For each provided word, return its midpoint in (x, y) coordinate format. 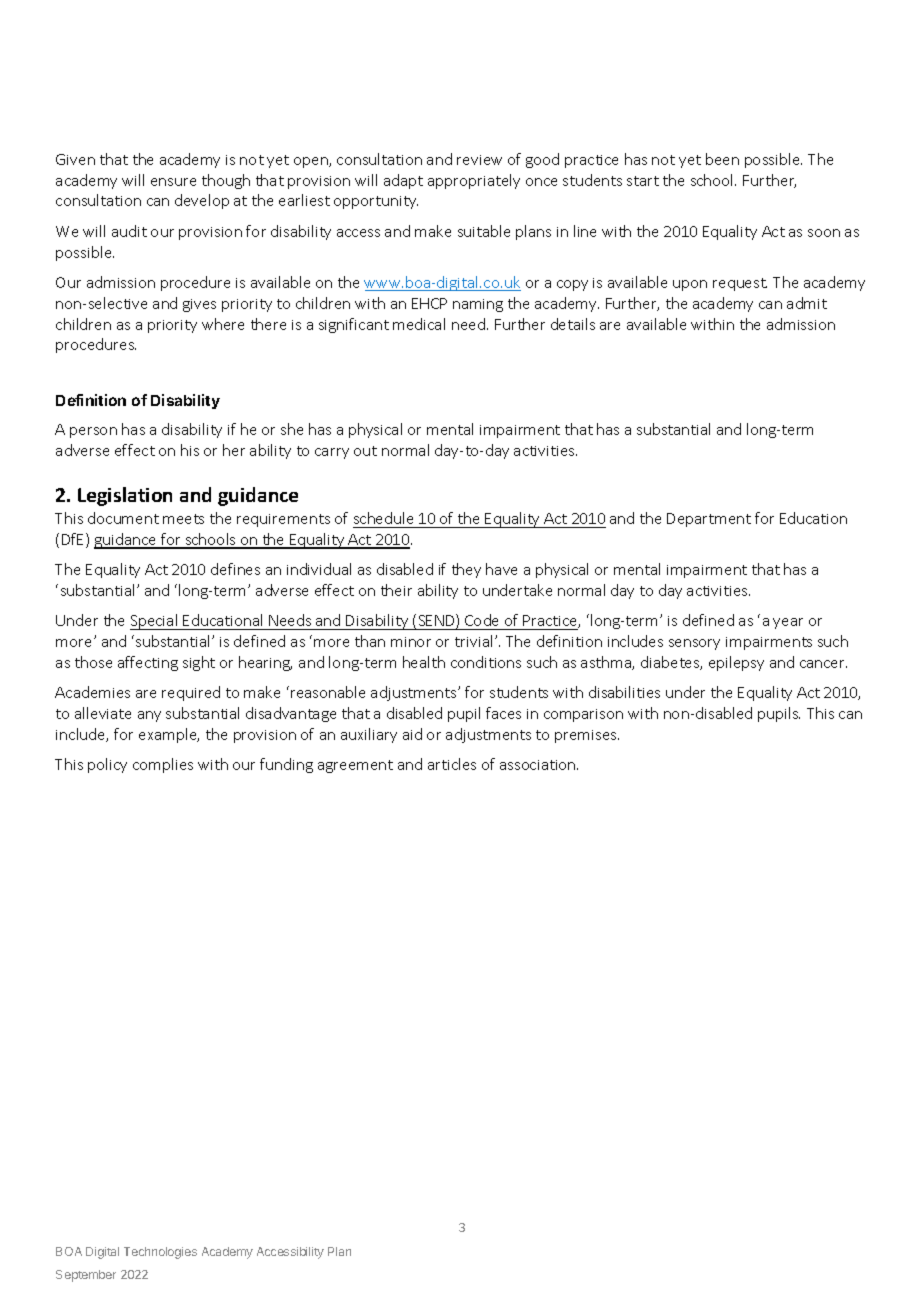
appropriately (474, 181)
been (722, 159)
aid (412, 734)
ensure (173, 182)
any (149, 716)
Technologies (160, 1253)
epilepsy (736, 663)
